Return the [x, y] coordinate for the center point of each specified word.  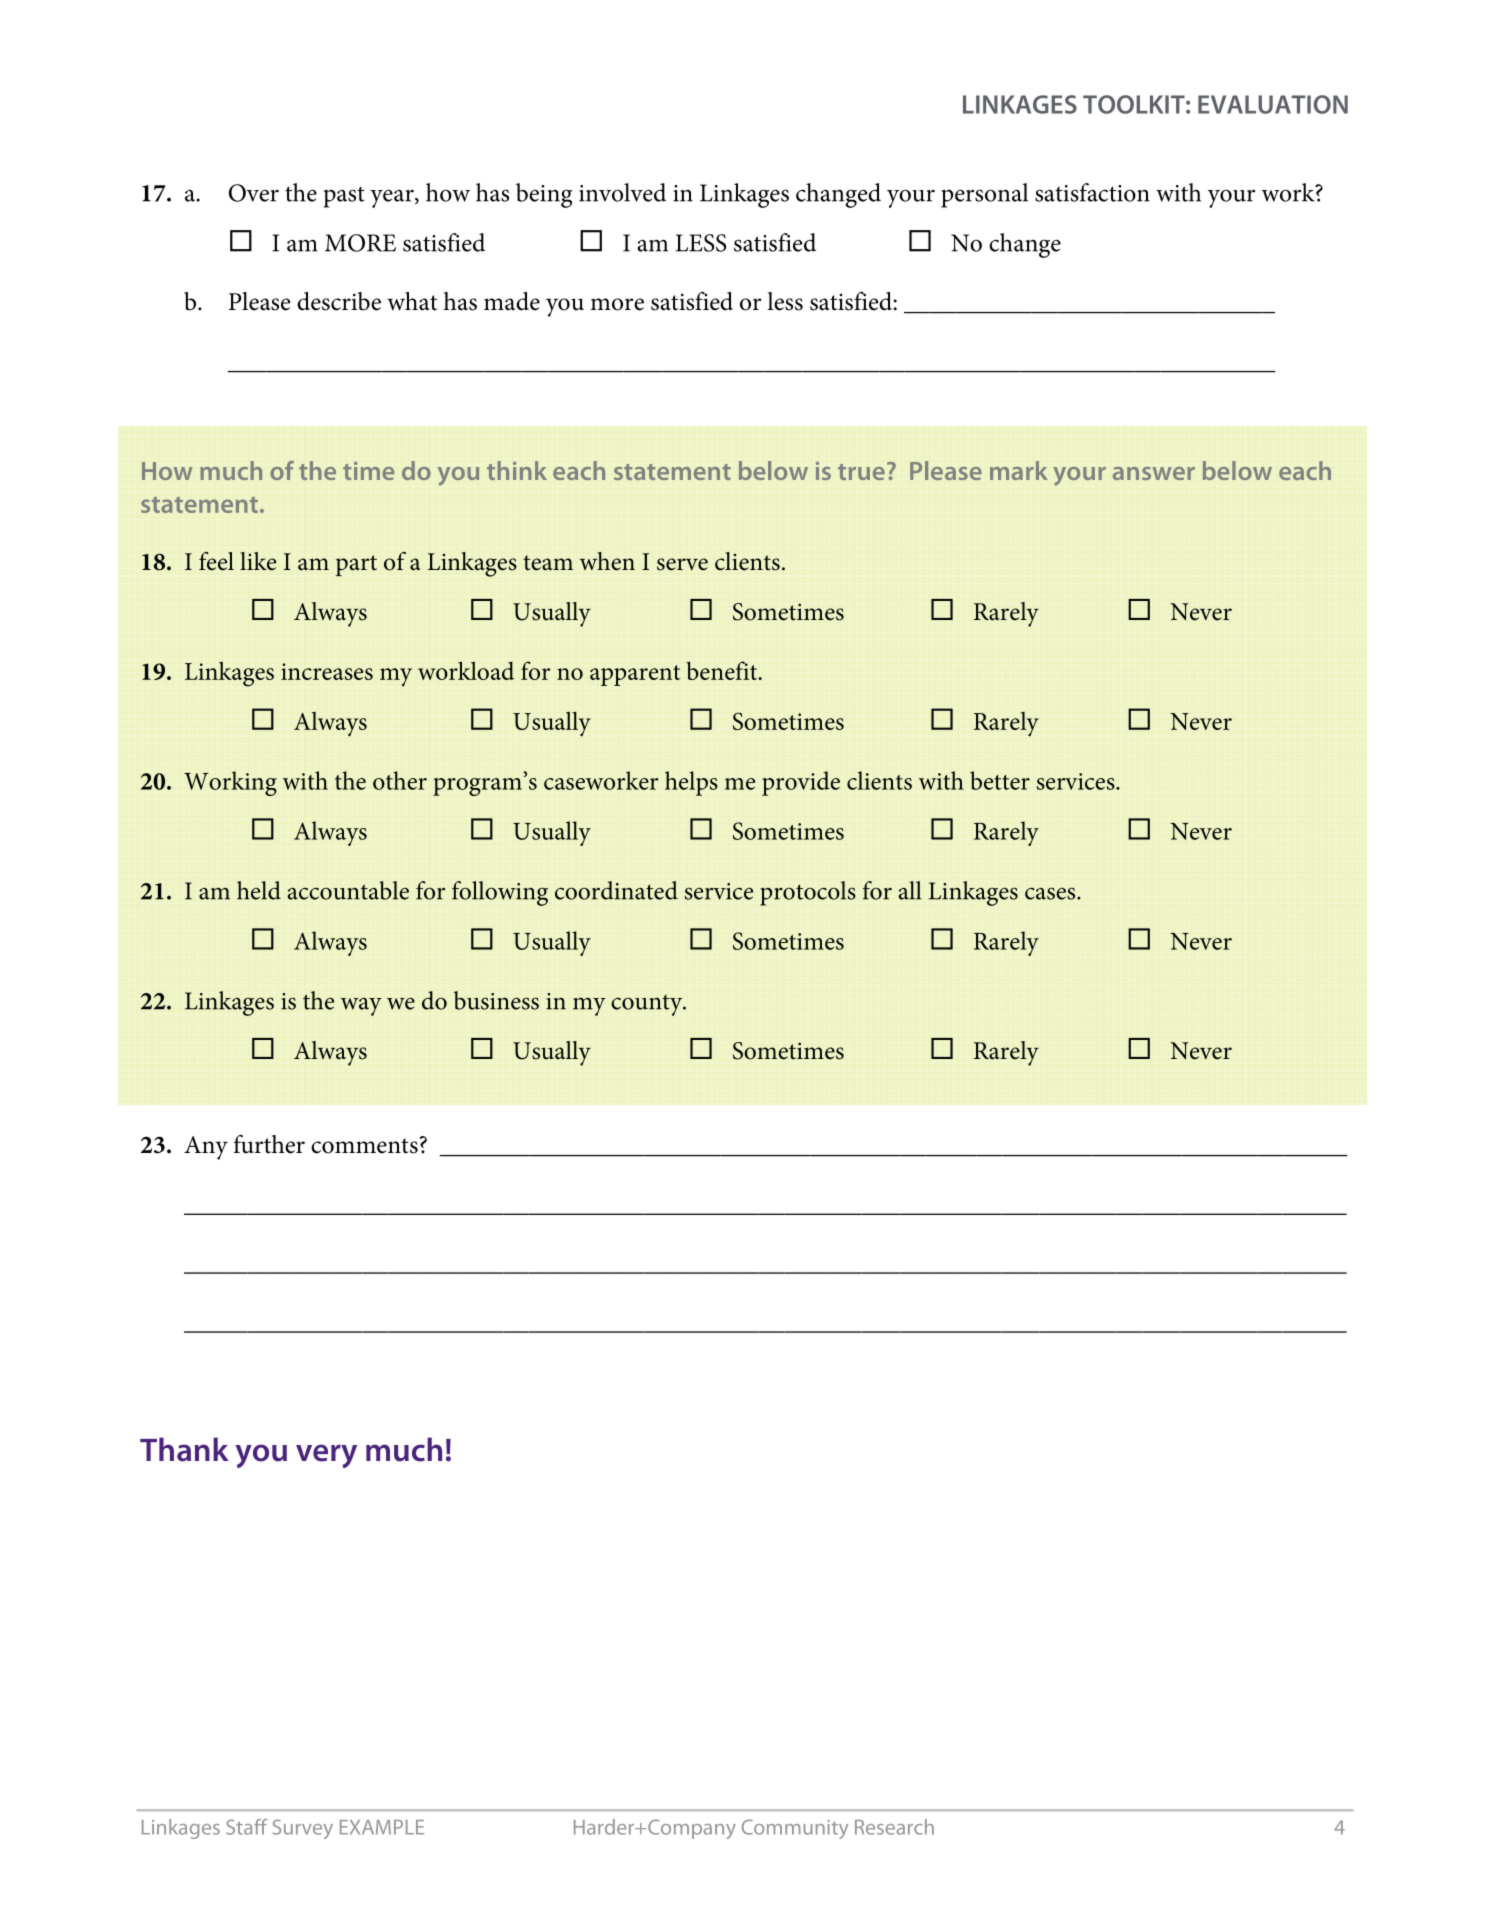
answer [1154, 473]
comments [364, 1146]
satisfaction [1092, 192]
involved [622, 192]
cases [1051, 894]
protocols [808, 893]
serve [682, 564]
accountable [348, 890]
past [344, 197]
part [356, 565]
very [326, 1456]
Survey [303, 1829]
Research [894, 1827]
